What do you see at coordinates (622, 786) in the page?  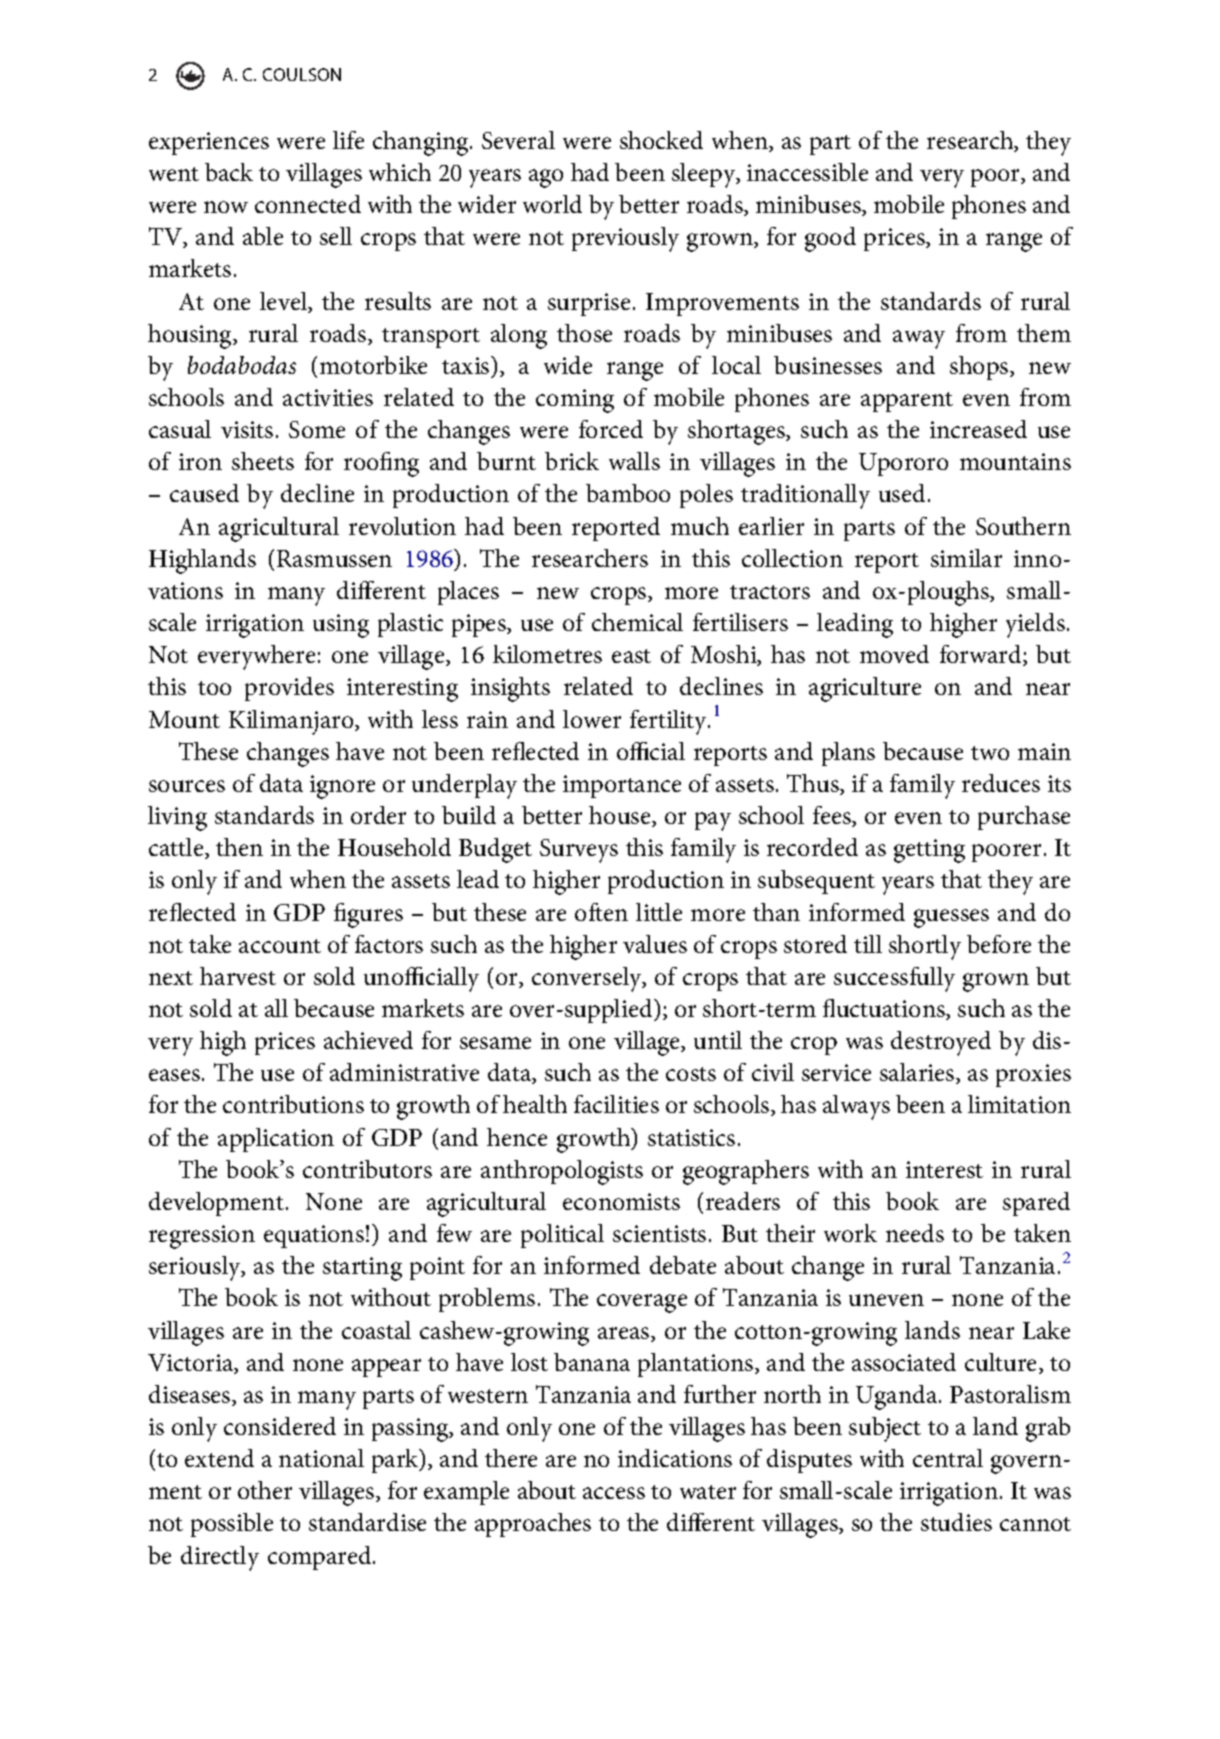 I see `importance` at bounding box center [622, 786].
